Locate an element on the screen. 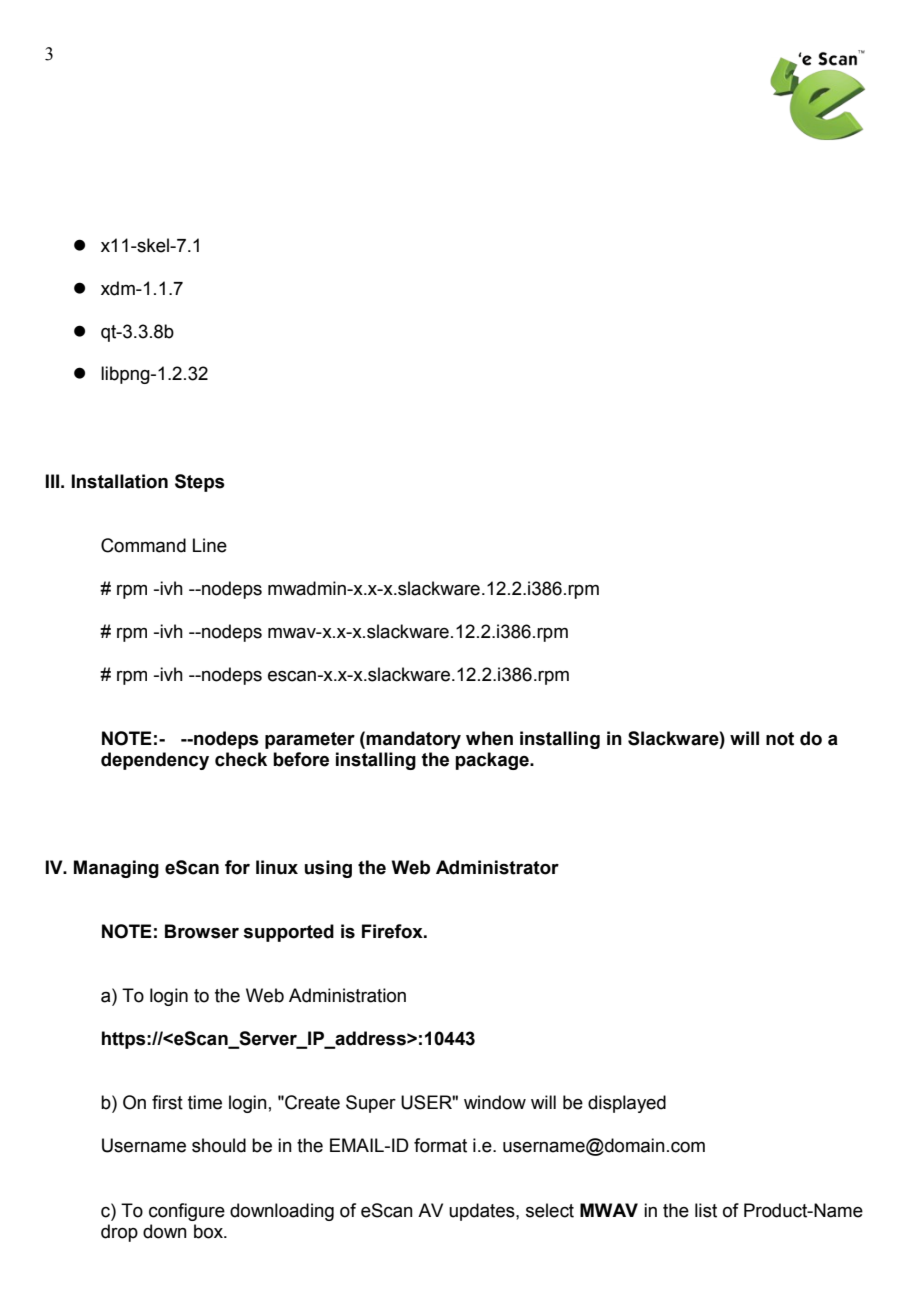  Line is located at coordinates (210, 545).
